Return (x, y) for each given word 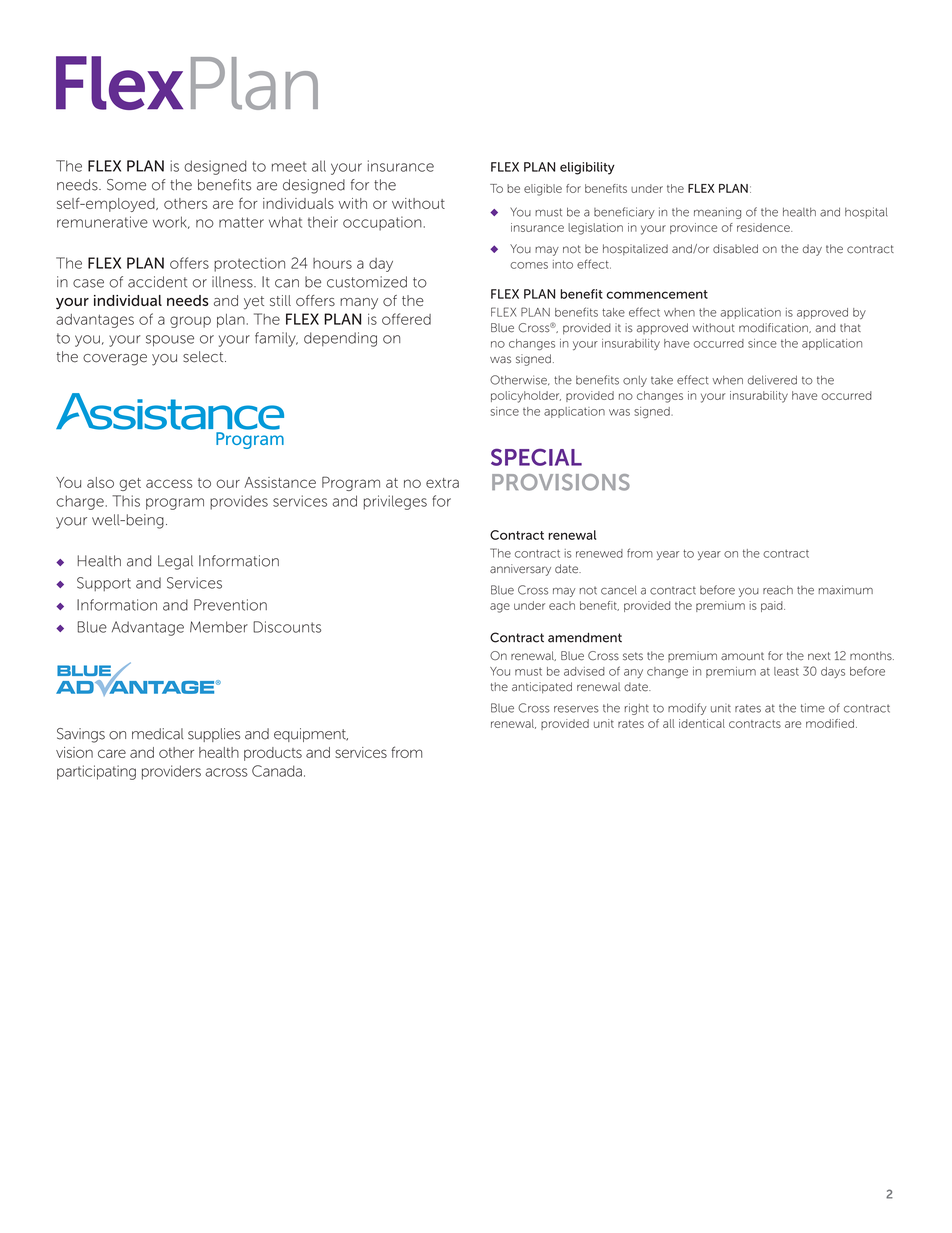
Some (126, 185)
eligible (543, 190)
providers (171, 772)
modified (830, 723)
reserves (576, 709)
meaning (717, 213)
